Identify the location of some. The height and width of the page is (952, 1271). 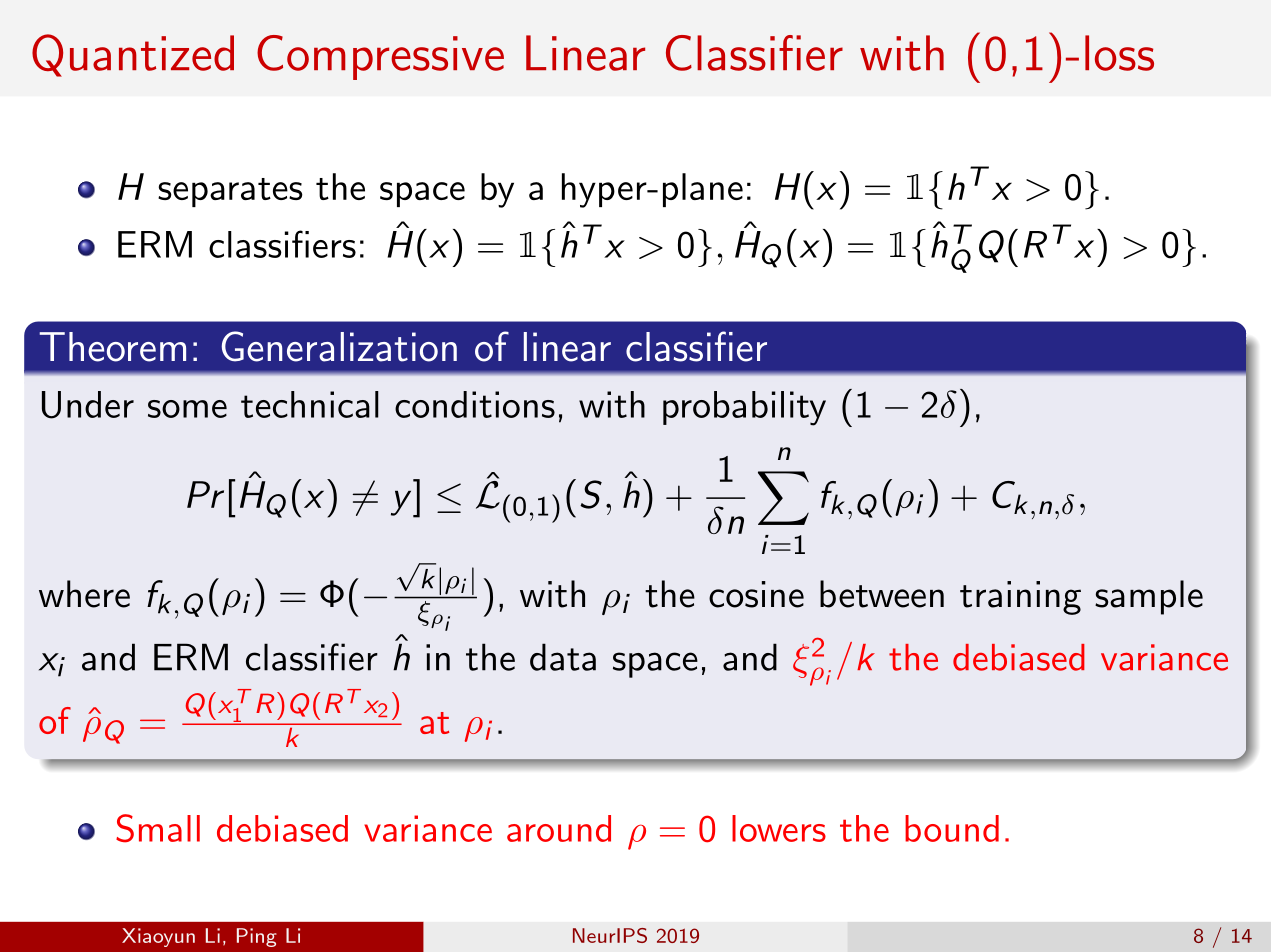
(187, 409).
